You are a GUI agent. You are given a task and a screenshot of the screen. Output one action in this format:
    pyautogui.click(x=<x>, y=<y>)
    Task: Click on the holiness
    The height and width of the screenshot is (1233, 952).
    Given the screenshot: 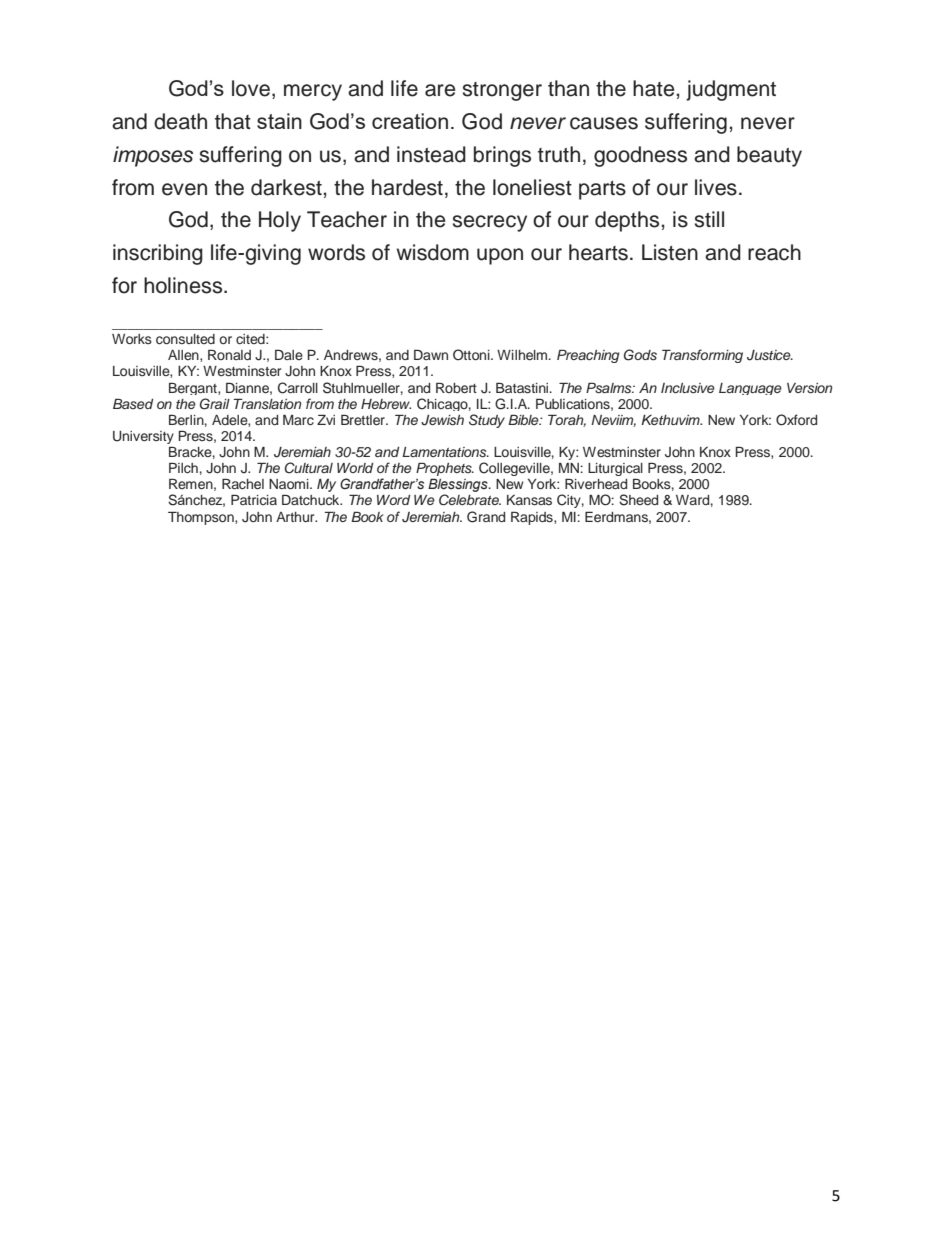 What is the action you would take?
    pyautogui.click(x=184, y=285)
